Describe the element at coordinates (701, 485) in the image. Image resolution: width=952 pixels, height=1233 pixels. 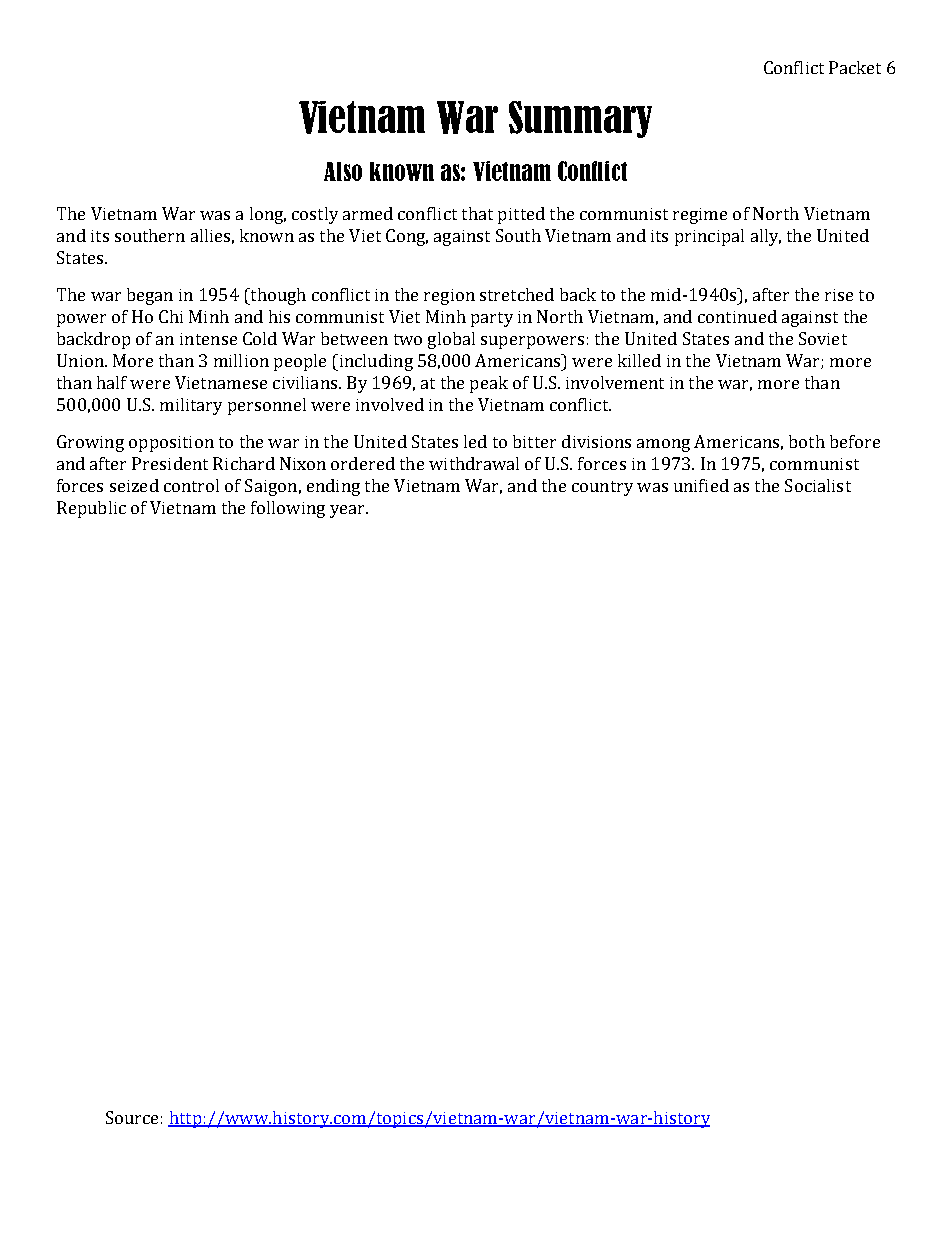
I see `unified` at that location.
